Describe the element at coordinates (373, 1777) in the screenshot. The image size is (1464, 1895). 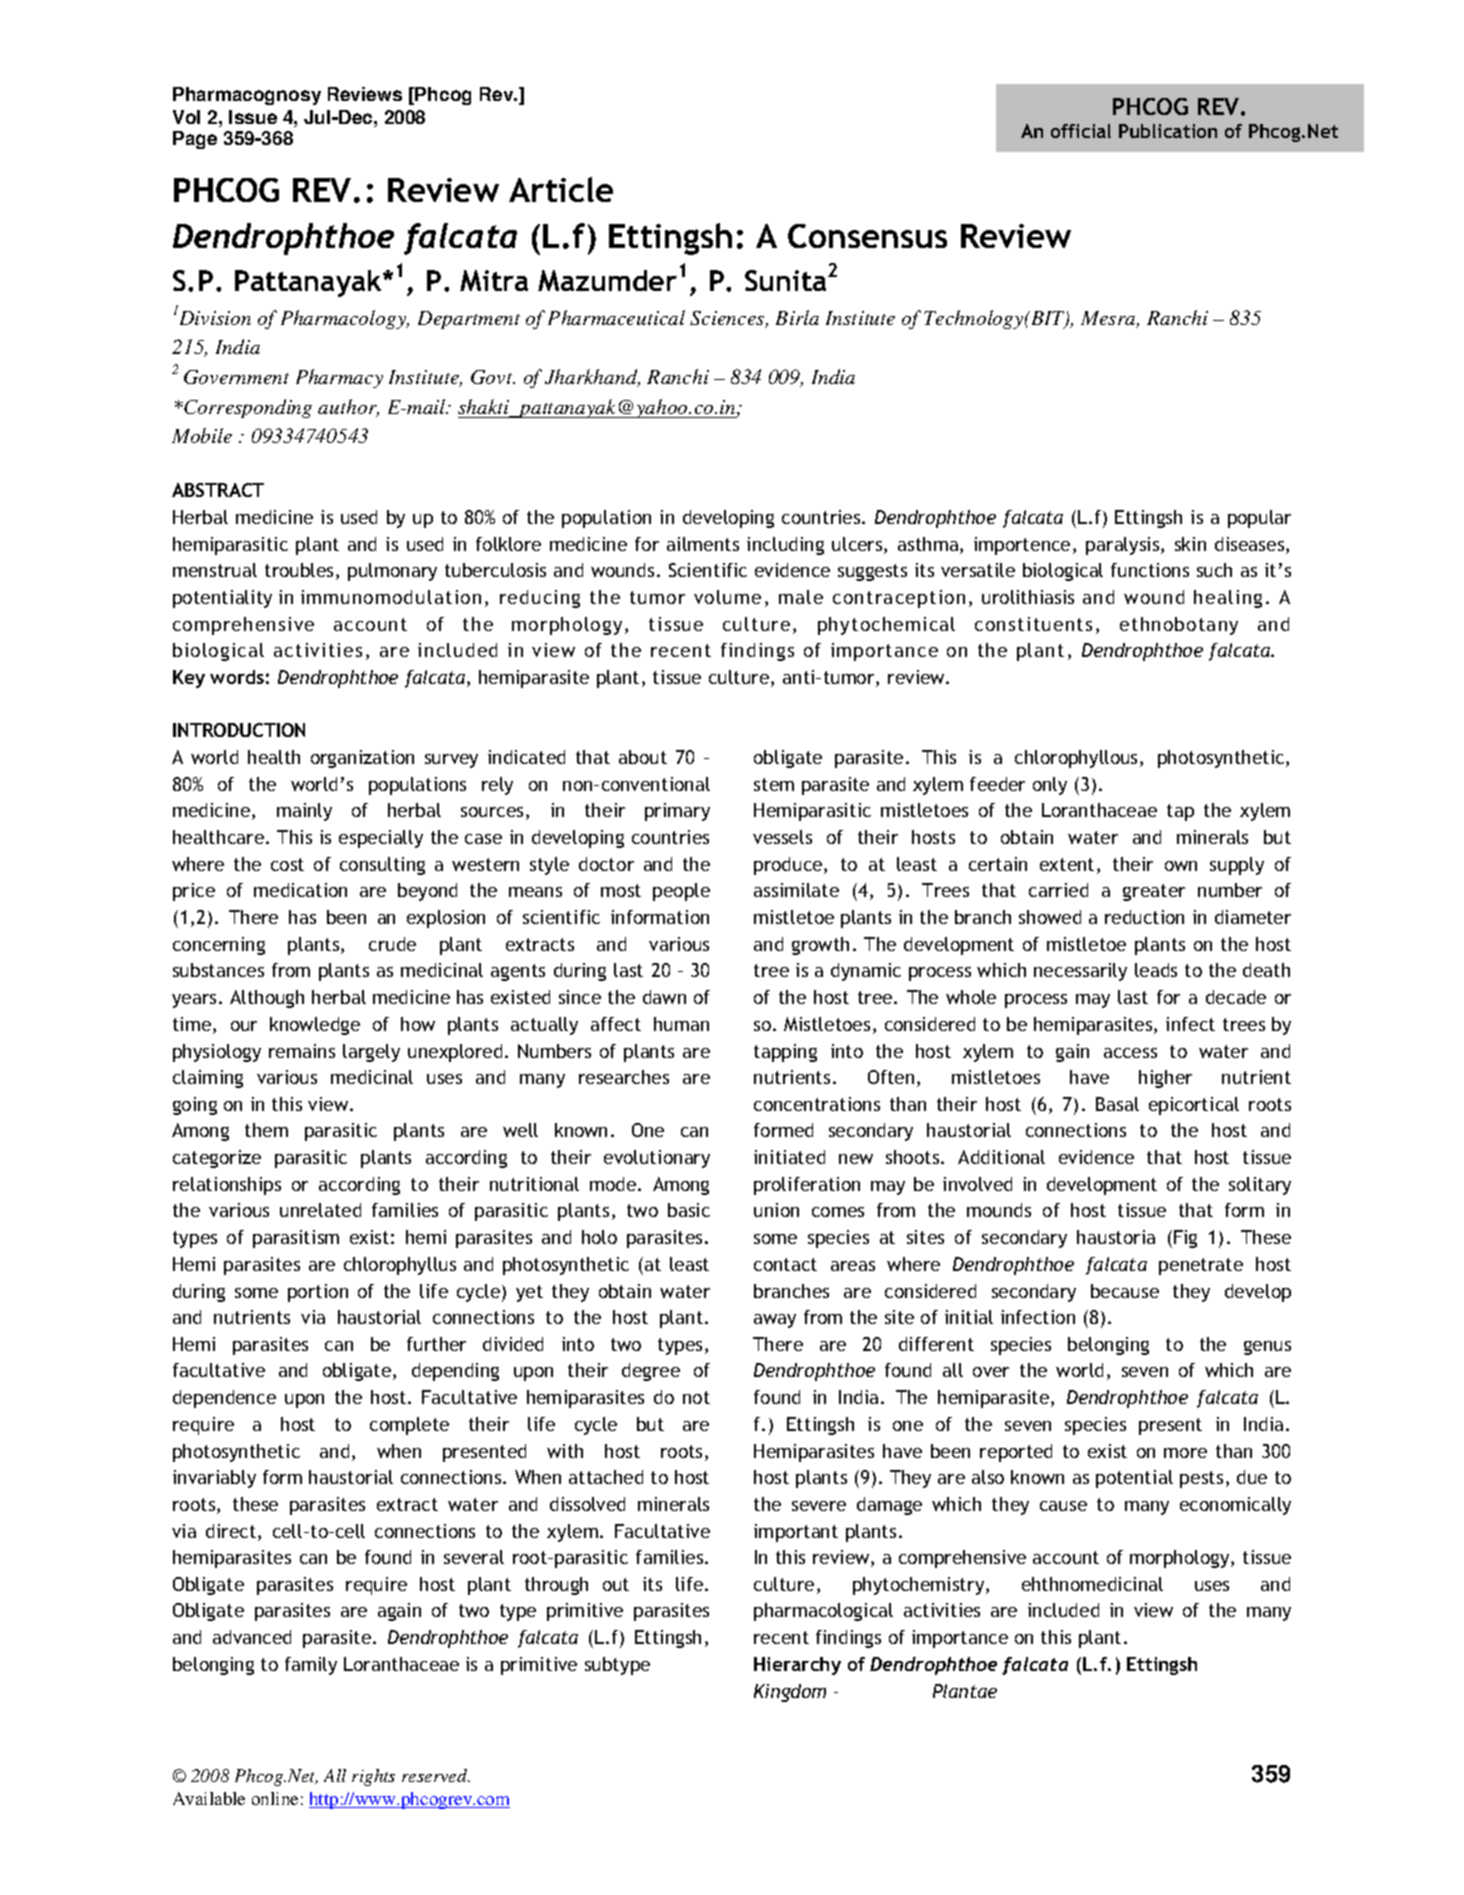
I see `rights` at that location.
